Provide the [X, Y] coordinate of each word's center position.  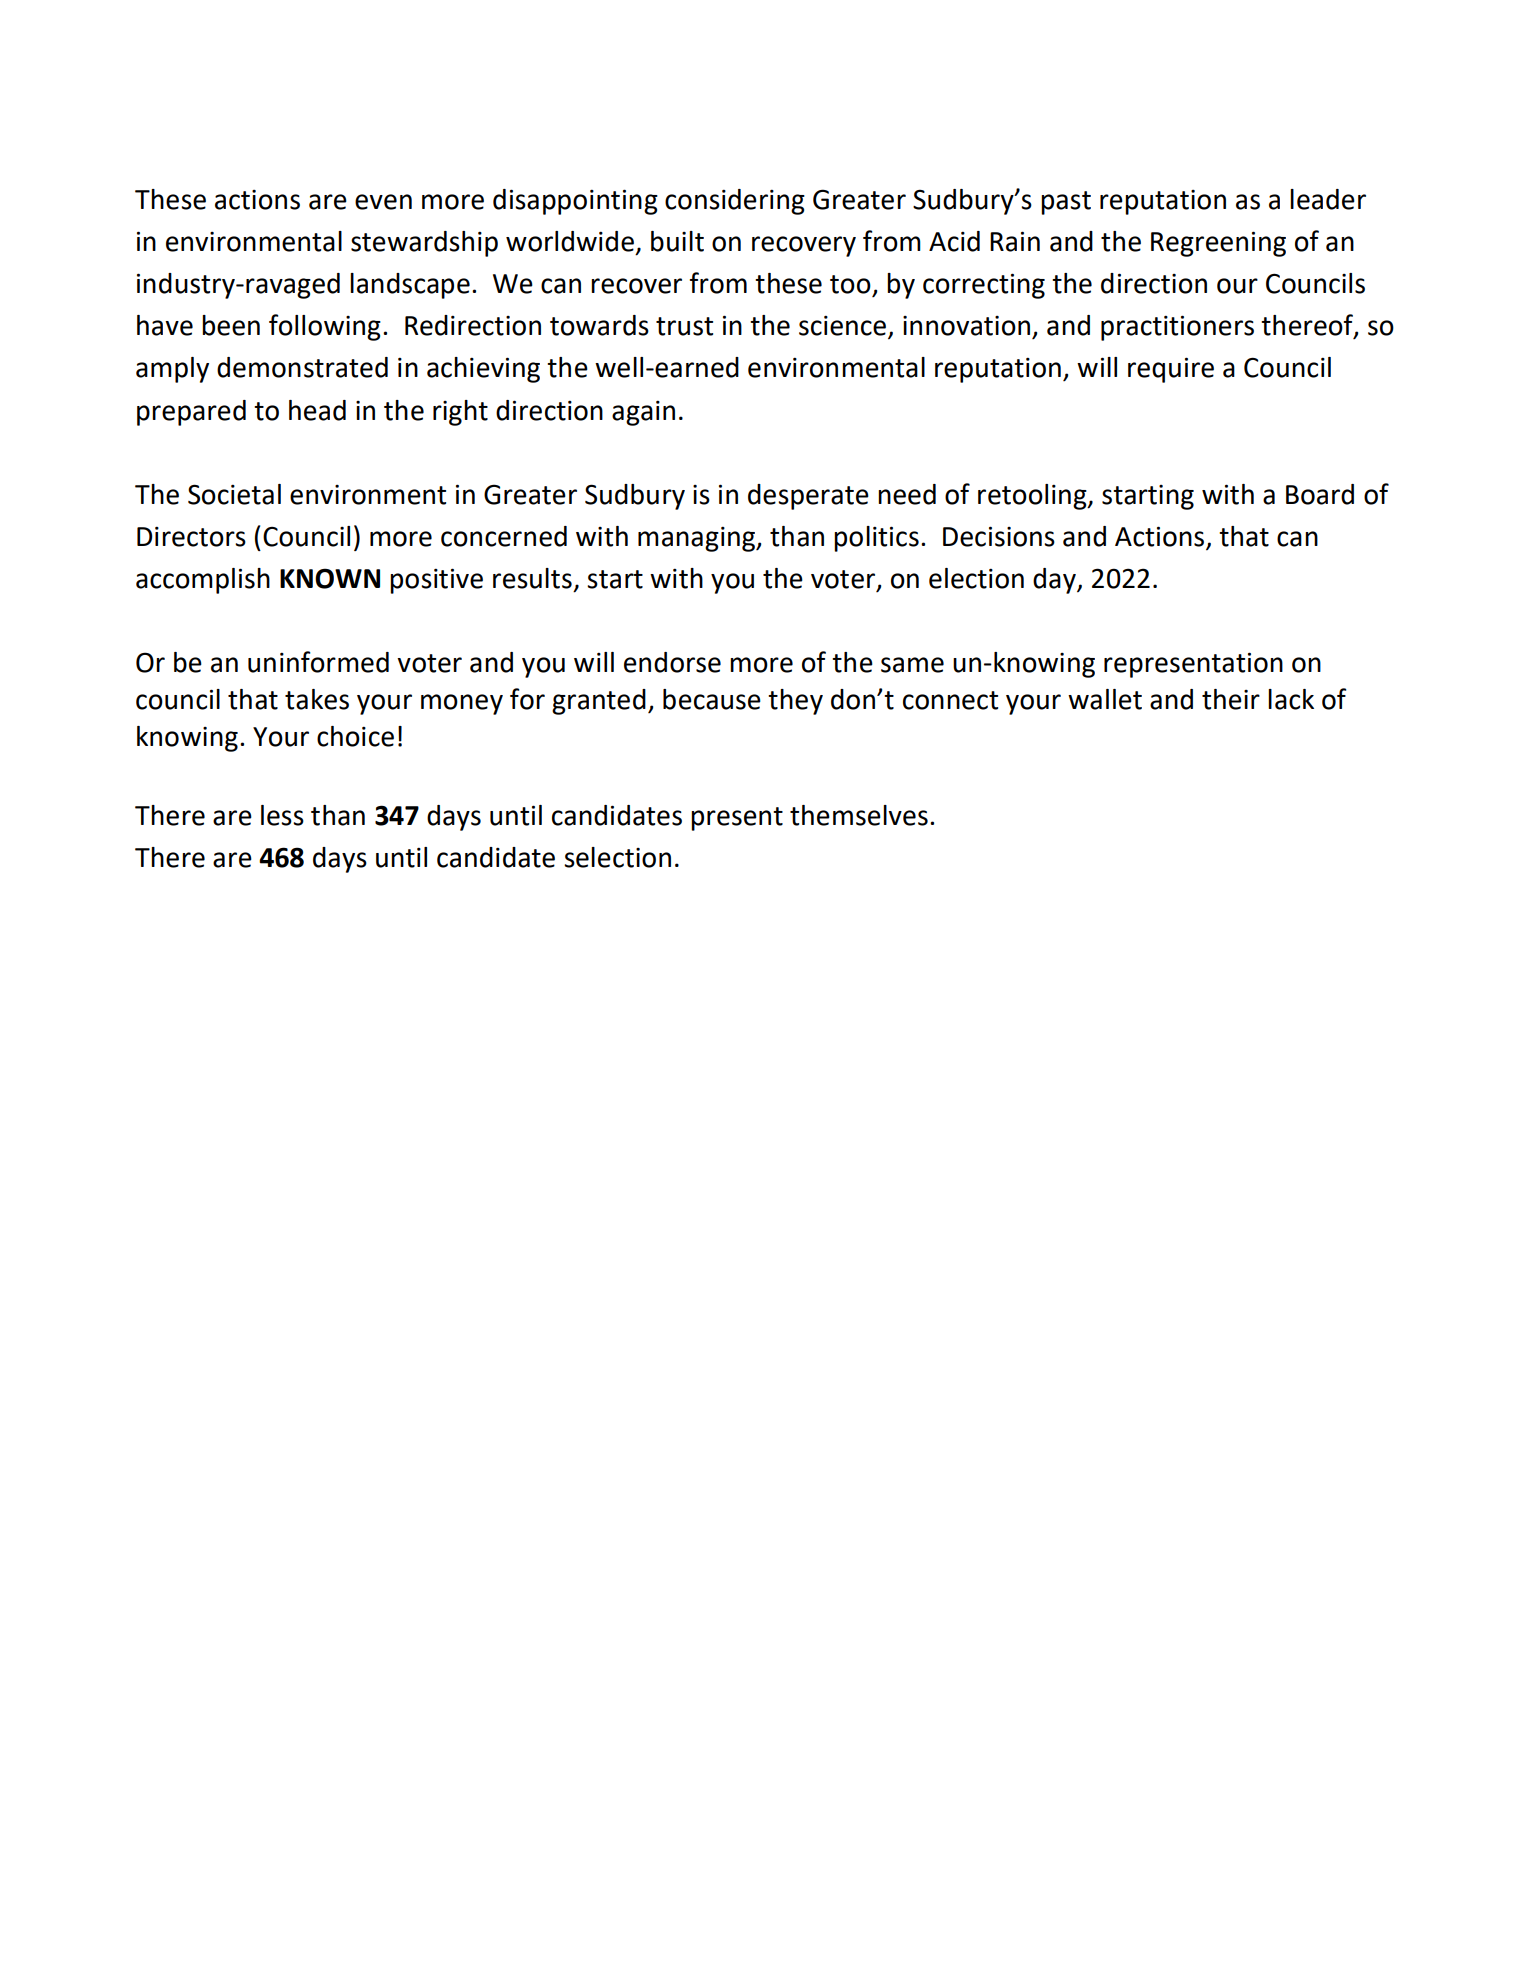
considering [735, 202]
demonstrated [302, 367]
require [1171, 370]
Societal [234, 494]
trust [684, 326]
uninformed [318, 662]
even [383, 202]
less [282, 815]
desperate [808, 497]
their [1231, 699]
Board [1320, 494]
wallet [1105, 699]
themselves [859, 815]
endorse [672, 662]
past [1066, 203]
